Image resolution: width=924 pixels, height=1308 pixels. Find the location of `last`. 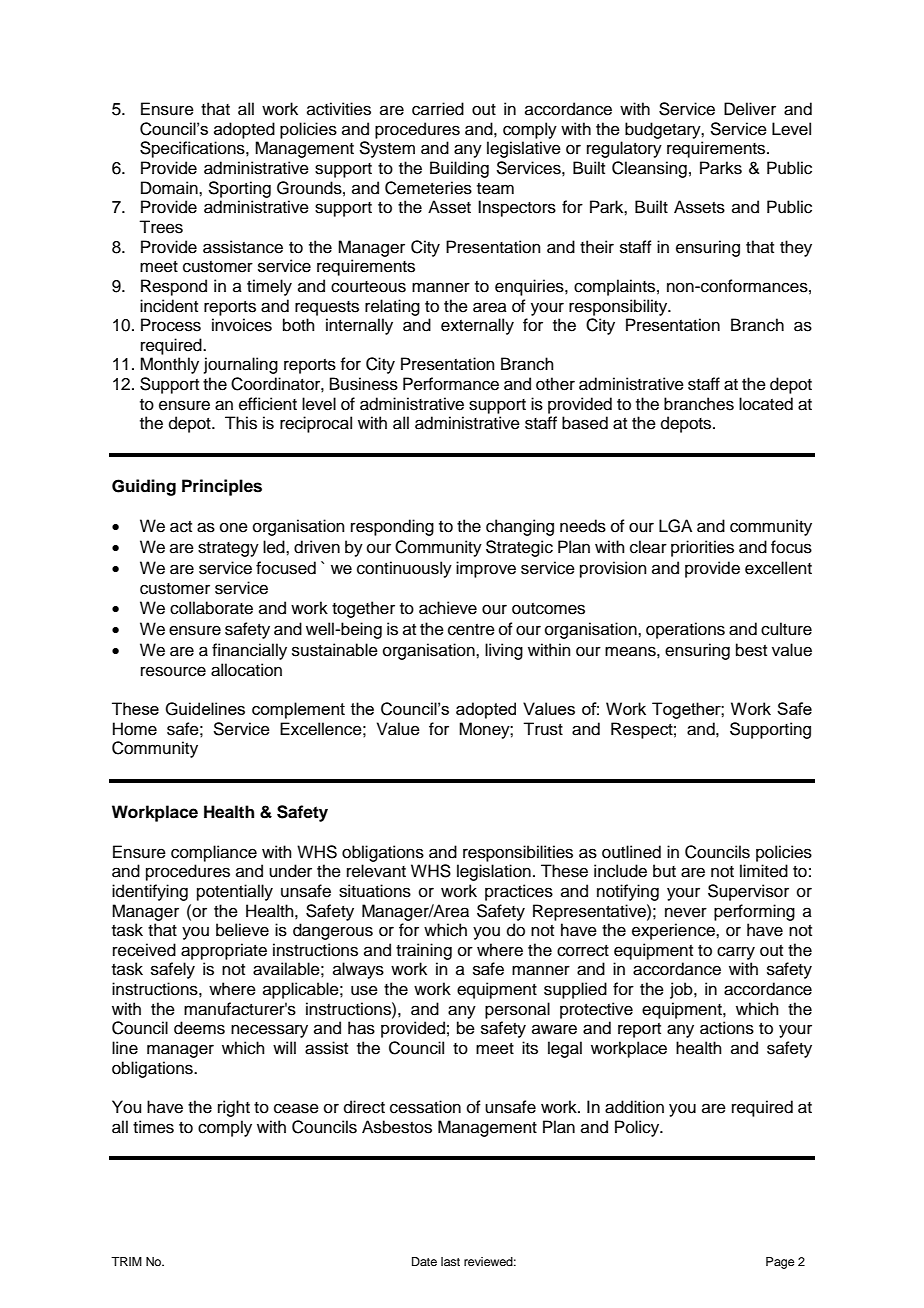

last is located at coordinates (450, 1261).
